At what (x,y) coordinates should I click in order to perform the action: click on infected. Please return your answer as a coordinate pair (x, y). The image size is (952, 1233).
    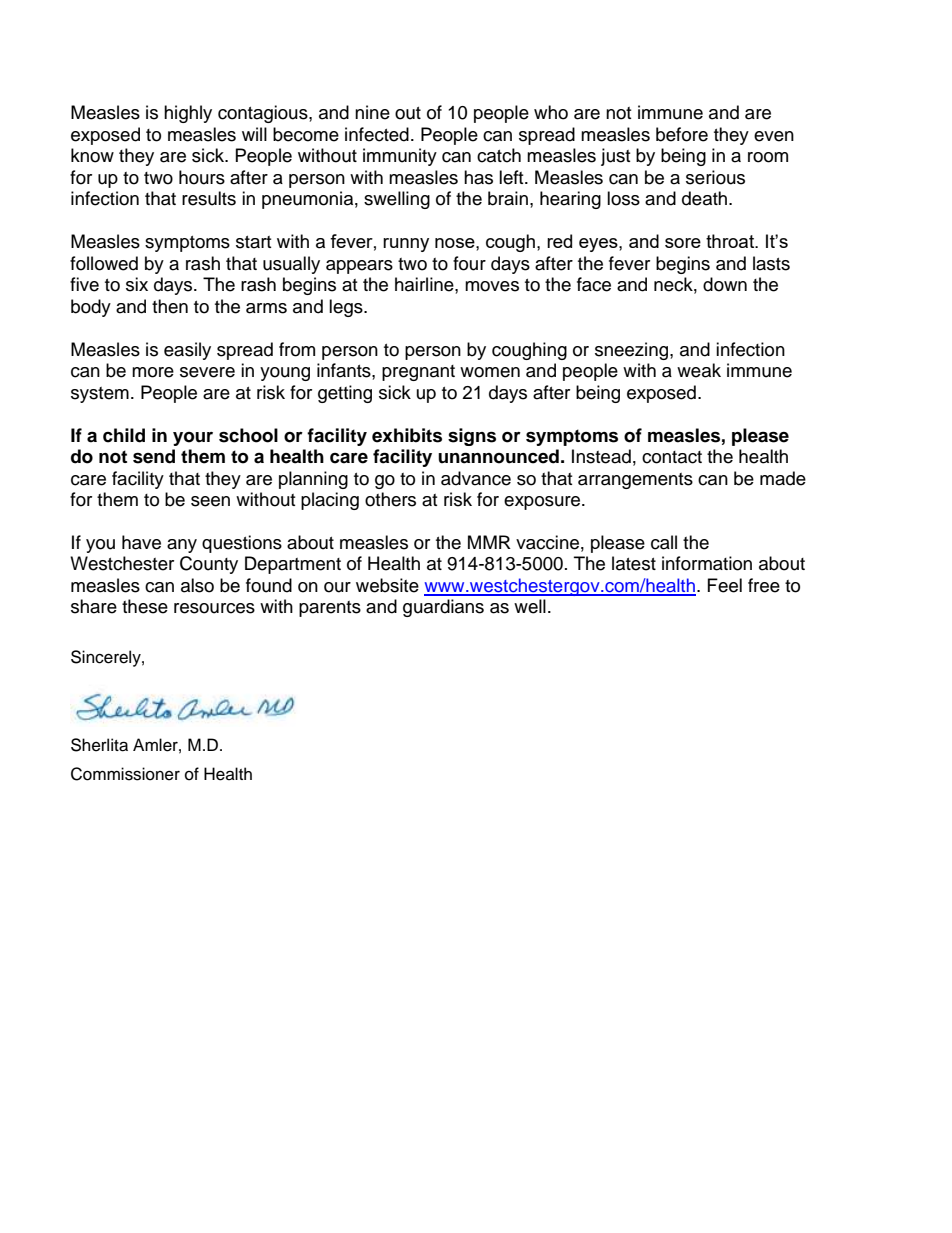
    Looking at the image, I should click on (377, 134).
